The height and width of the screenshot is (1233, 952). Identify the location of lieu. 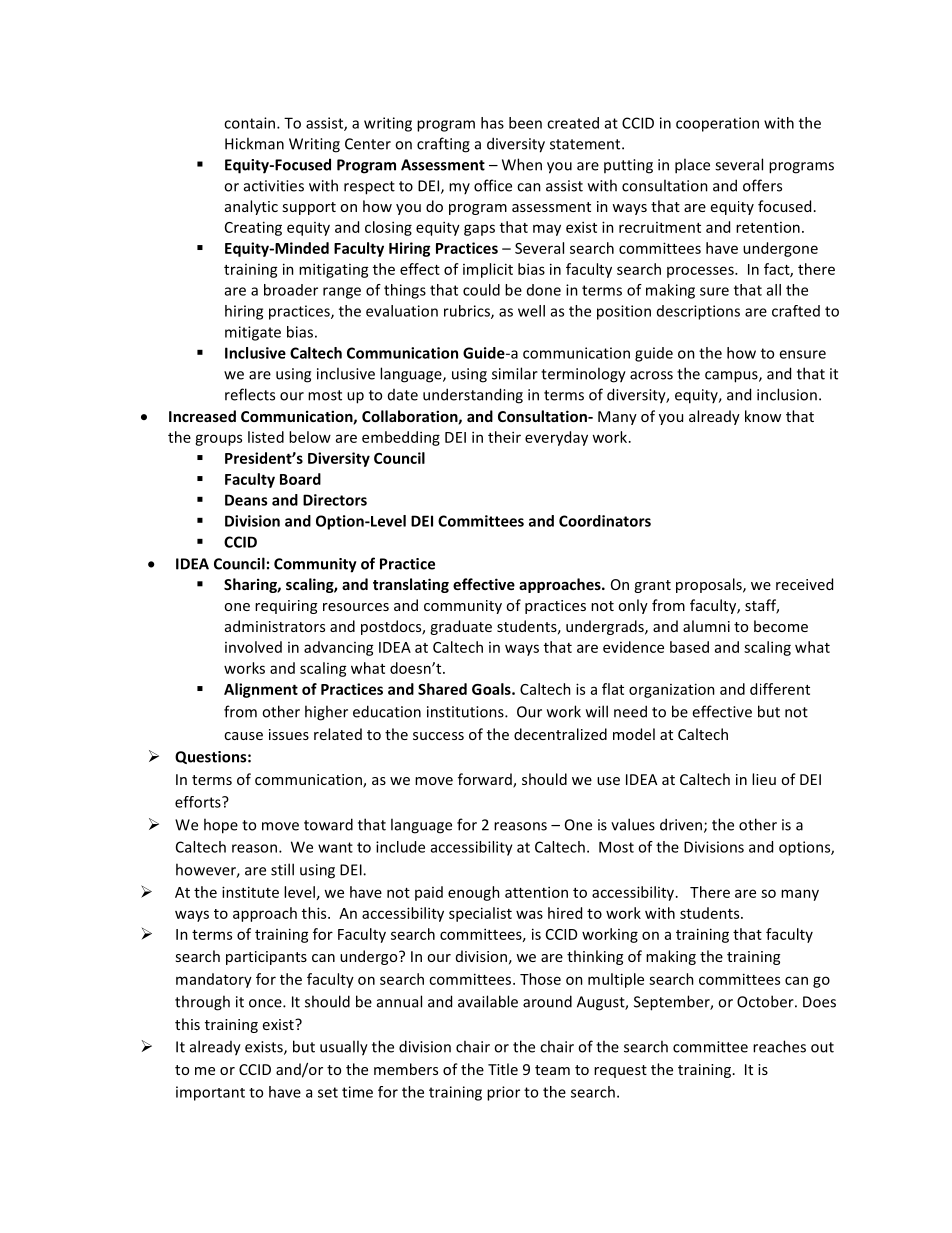
(764, 779).
